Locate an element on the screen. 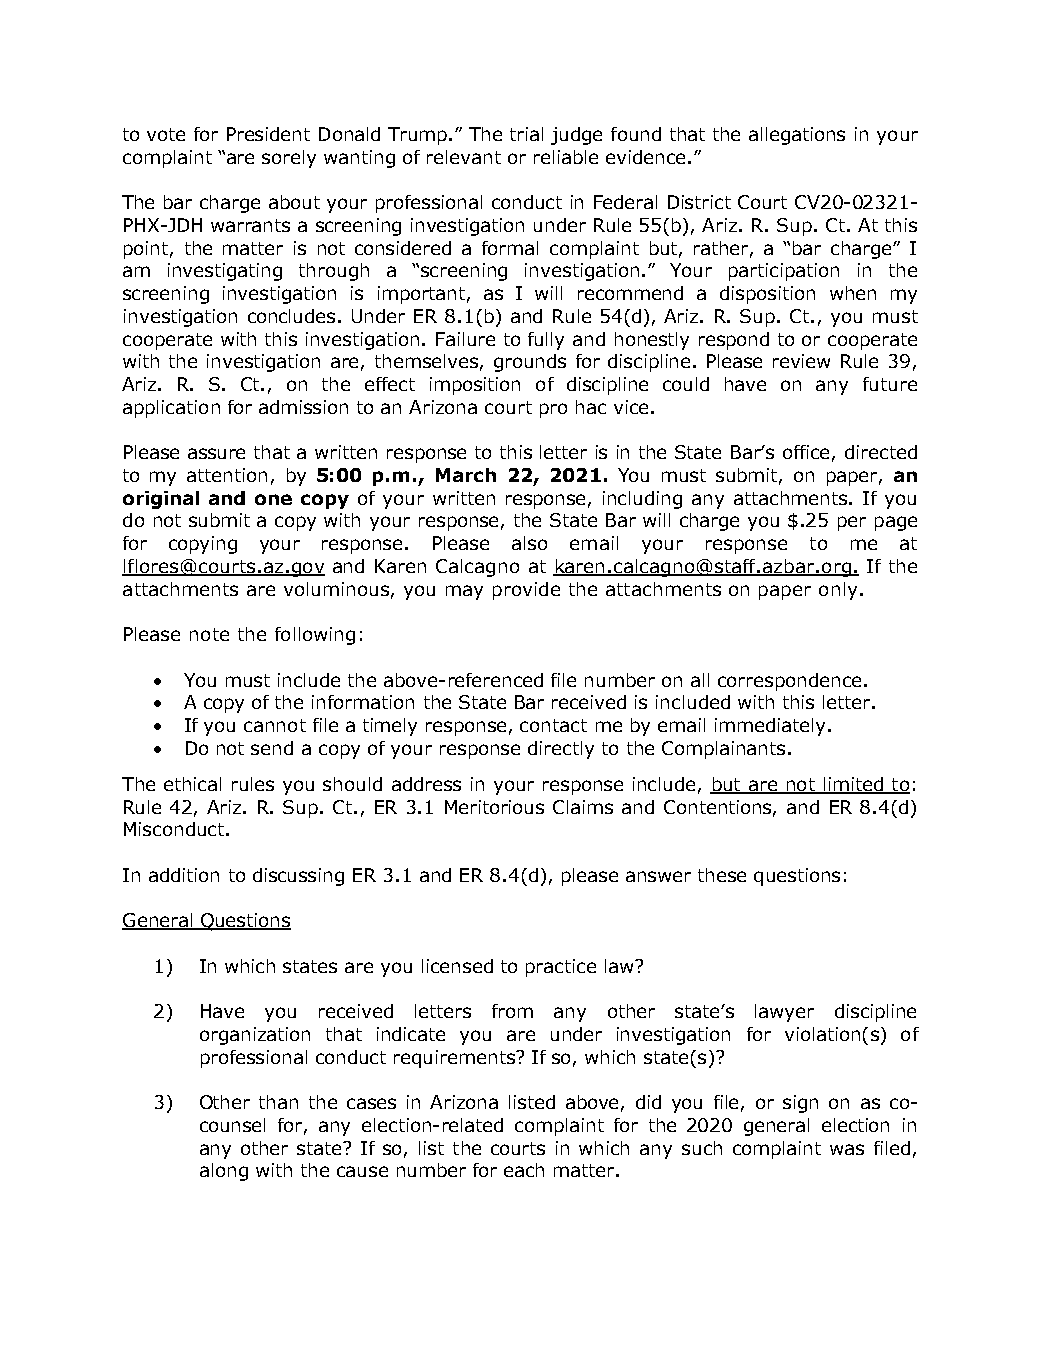 This screenshot has height=1346, width=1040. each is located at coordinates (524, 1170).
